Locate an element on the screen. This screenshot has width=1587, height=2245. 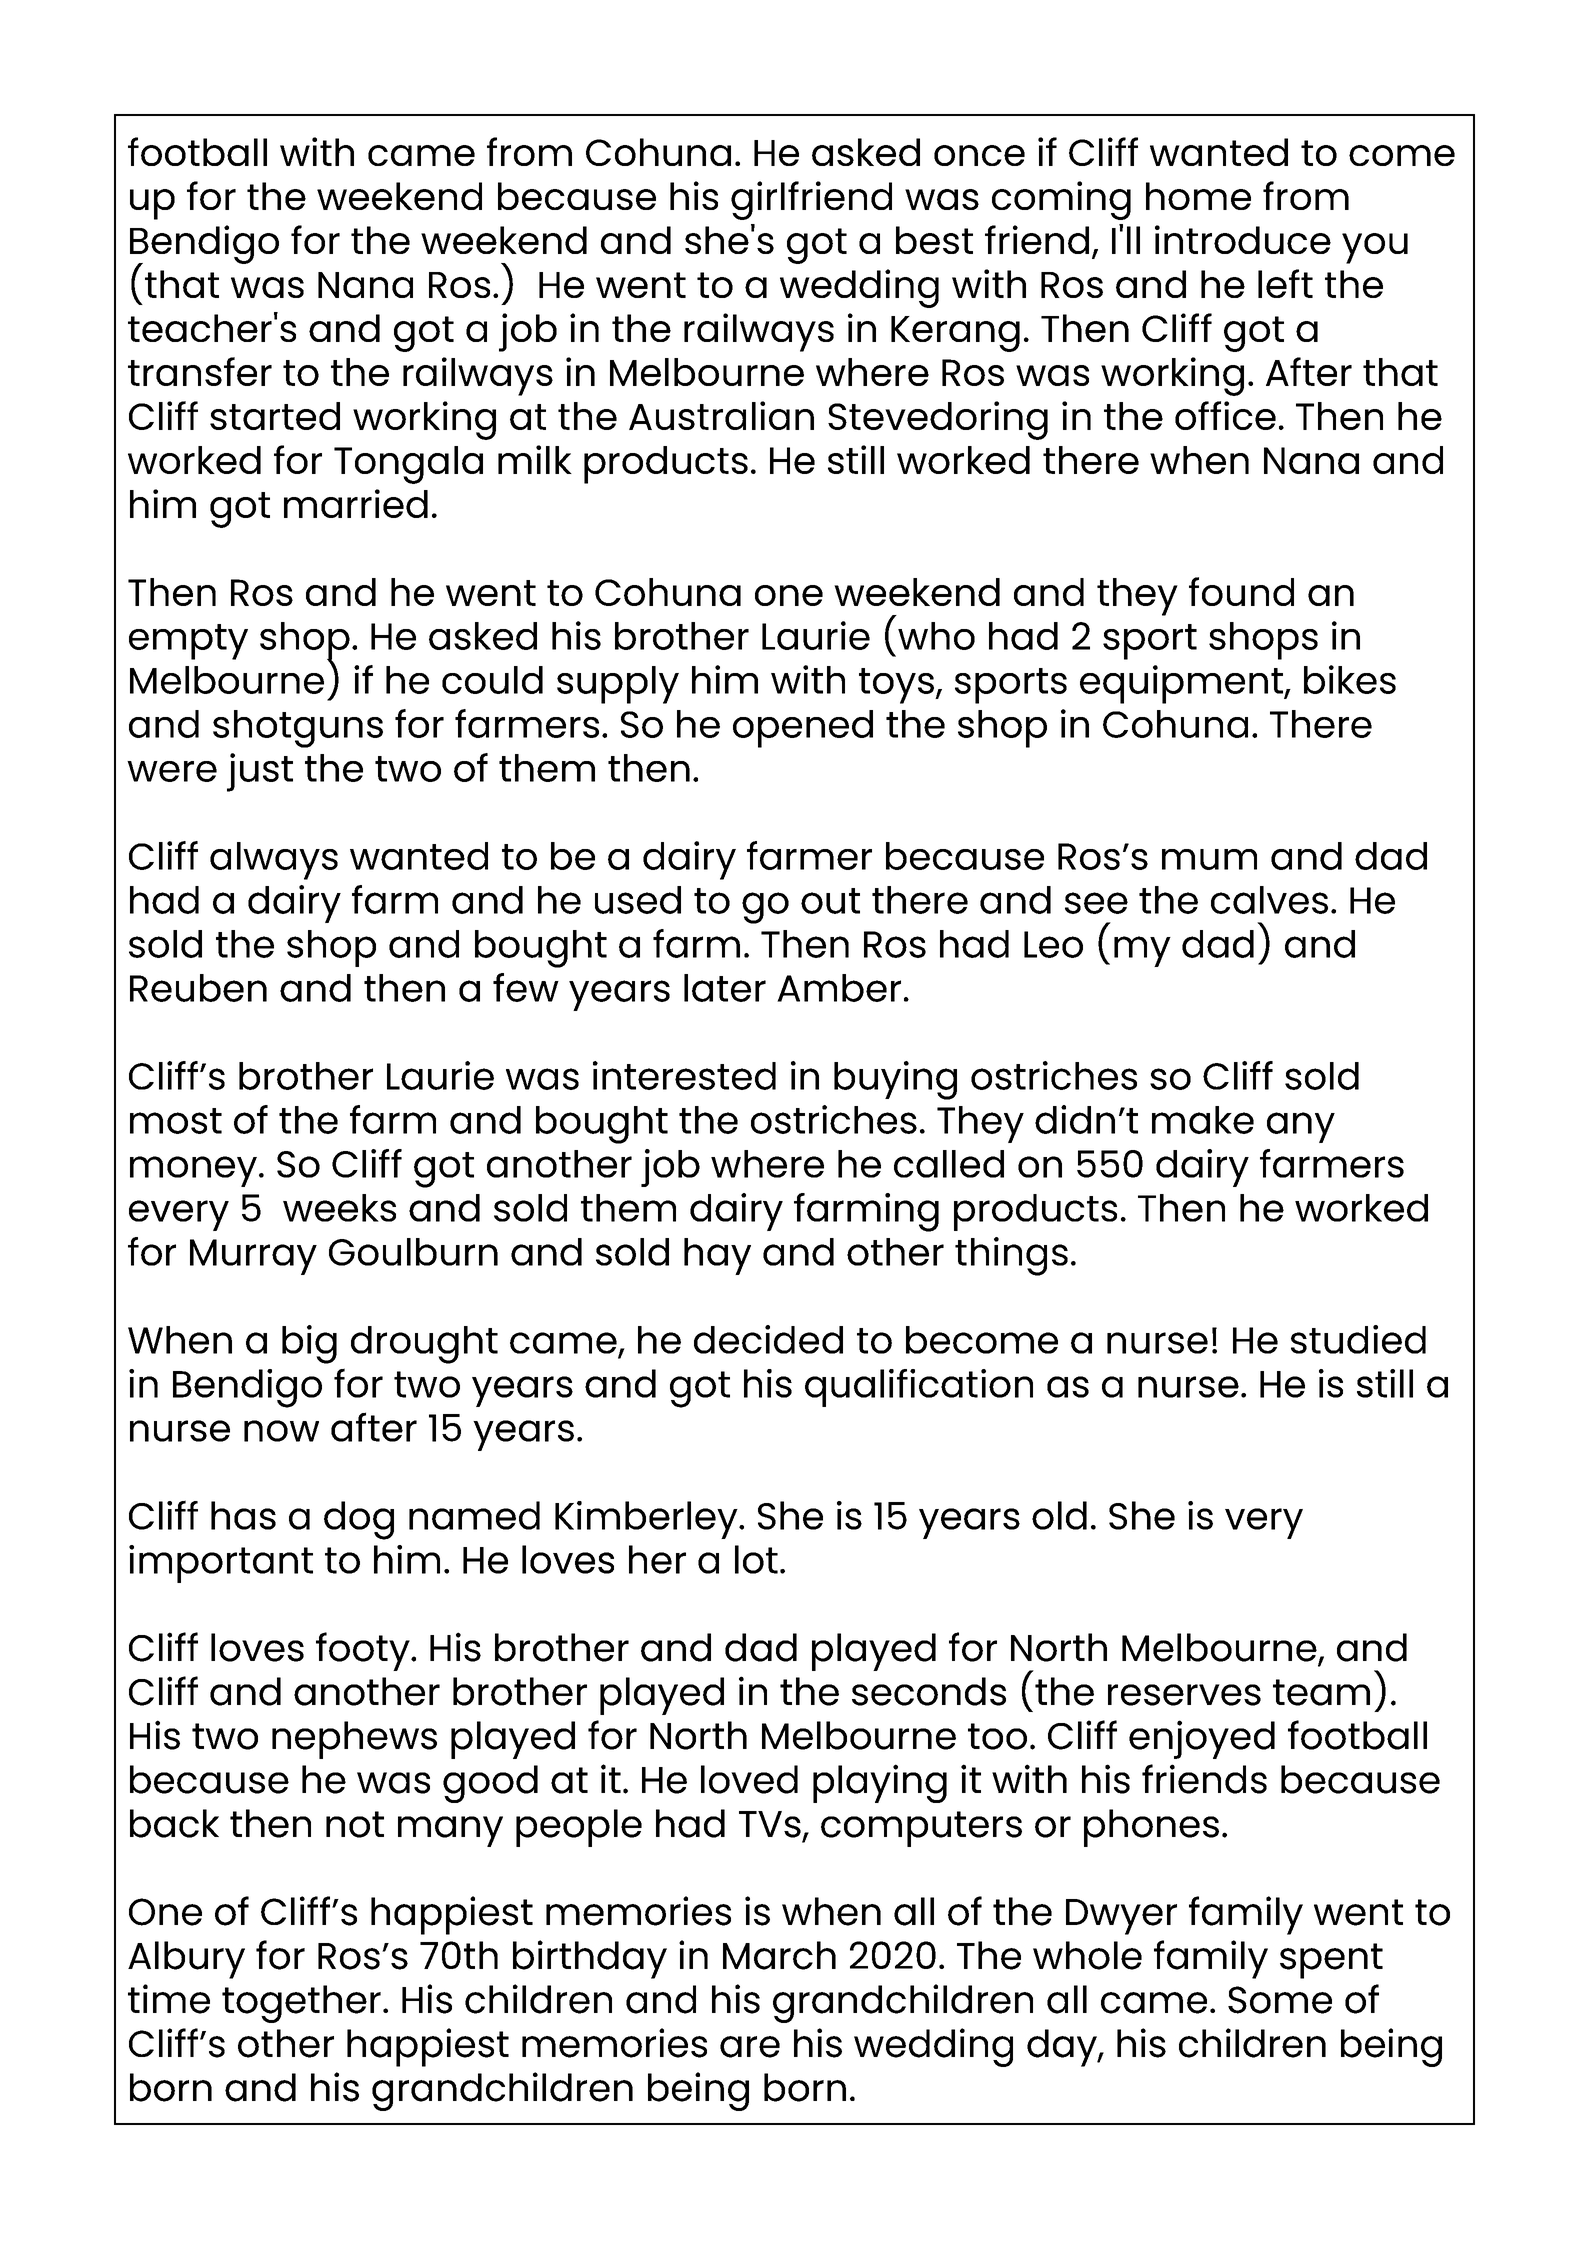
mum is located at coordinates (1209, 859).
